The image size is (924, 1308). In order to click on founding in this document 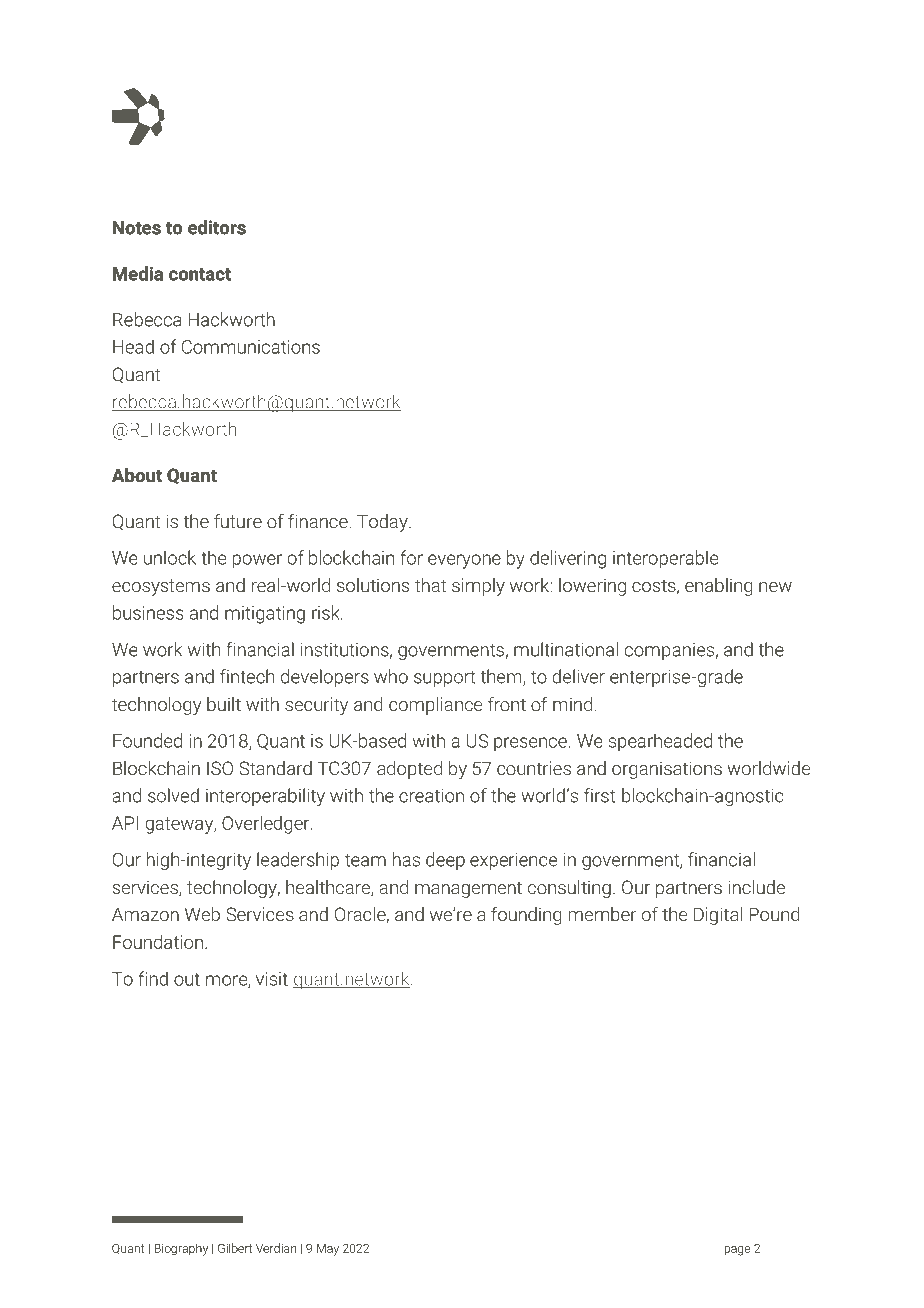, I will do `click(526, 916)`.
